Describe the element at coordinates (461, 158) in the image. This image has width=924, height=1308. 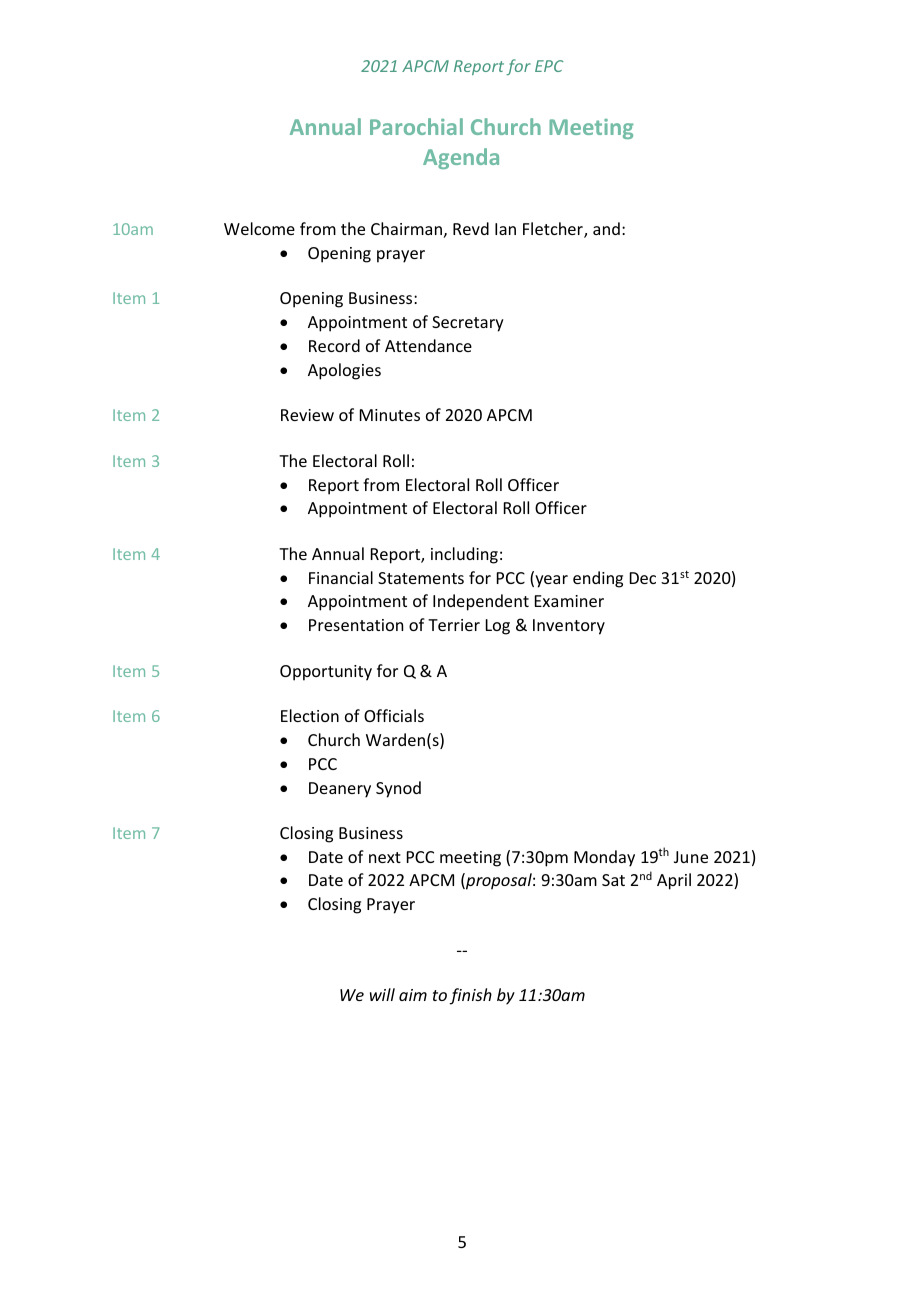
I see `Agenda` at that location.
